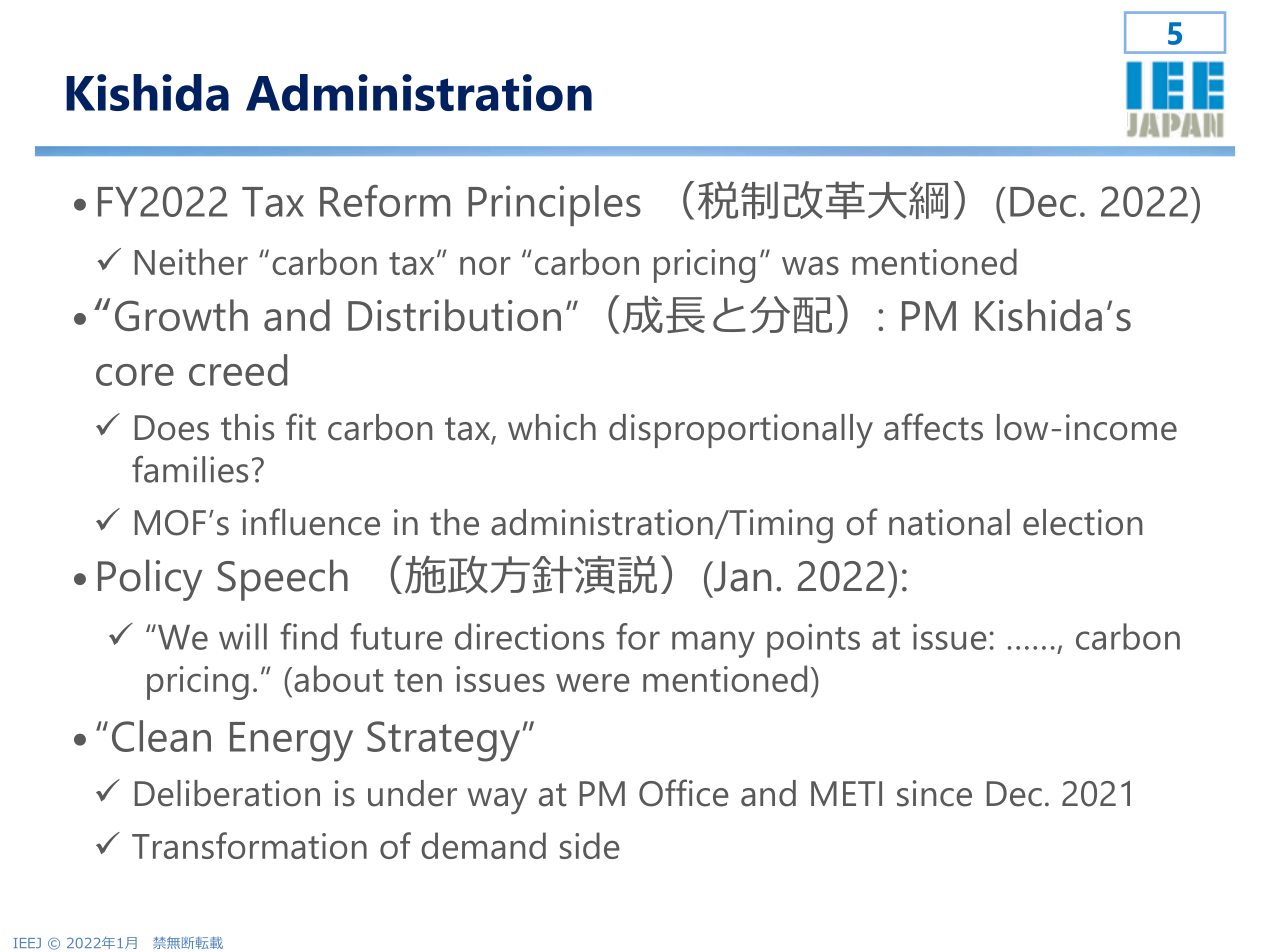  What do you see at coordinates (810, 265) in the screenshot?
I see `was` at bounding box center [810, 265].
